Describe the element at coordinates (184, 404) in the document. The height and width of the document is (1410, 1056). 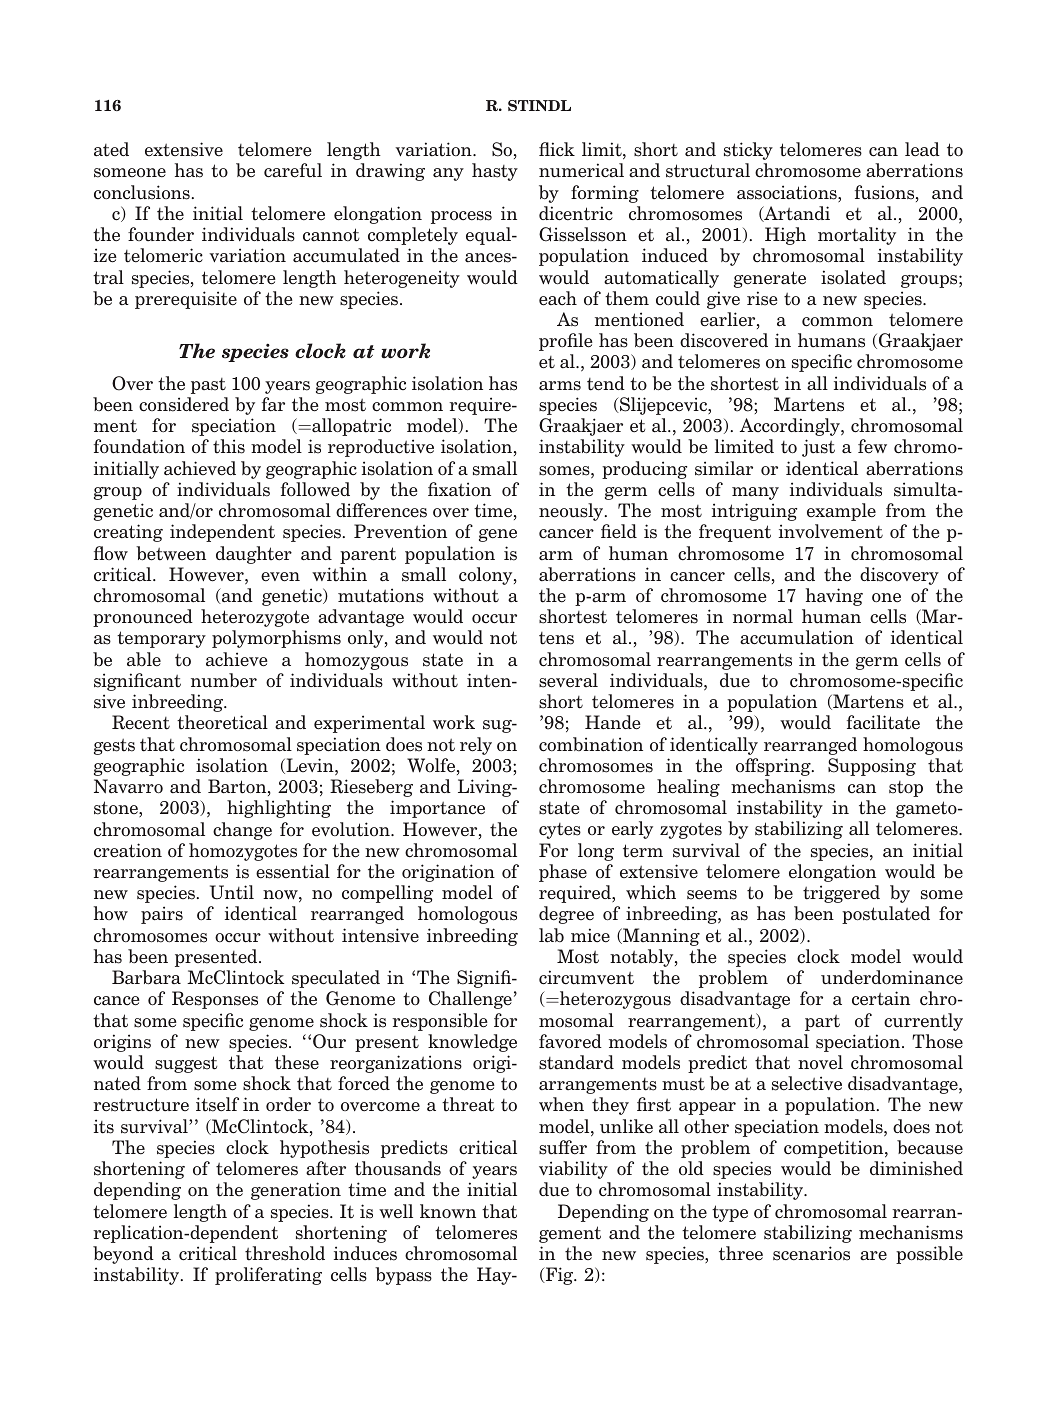
I see `considered` at that location.
